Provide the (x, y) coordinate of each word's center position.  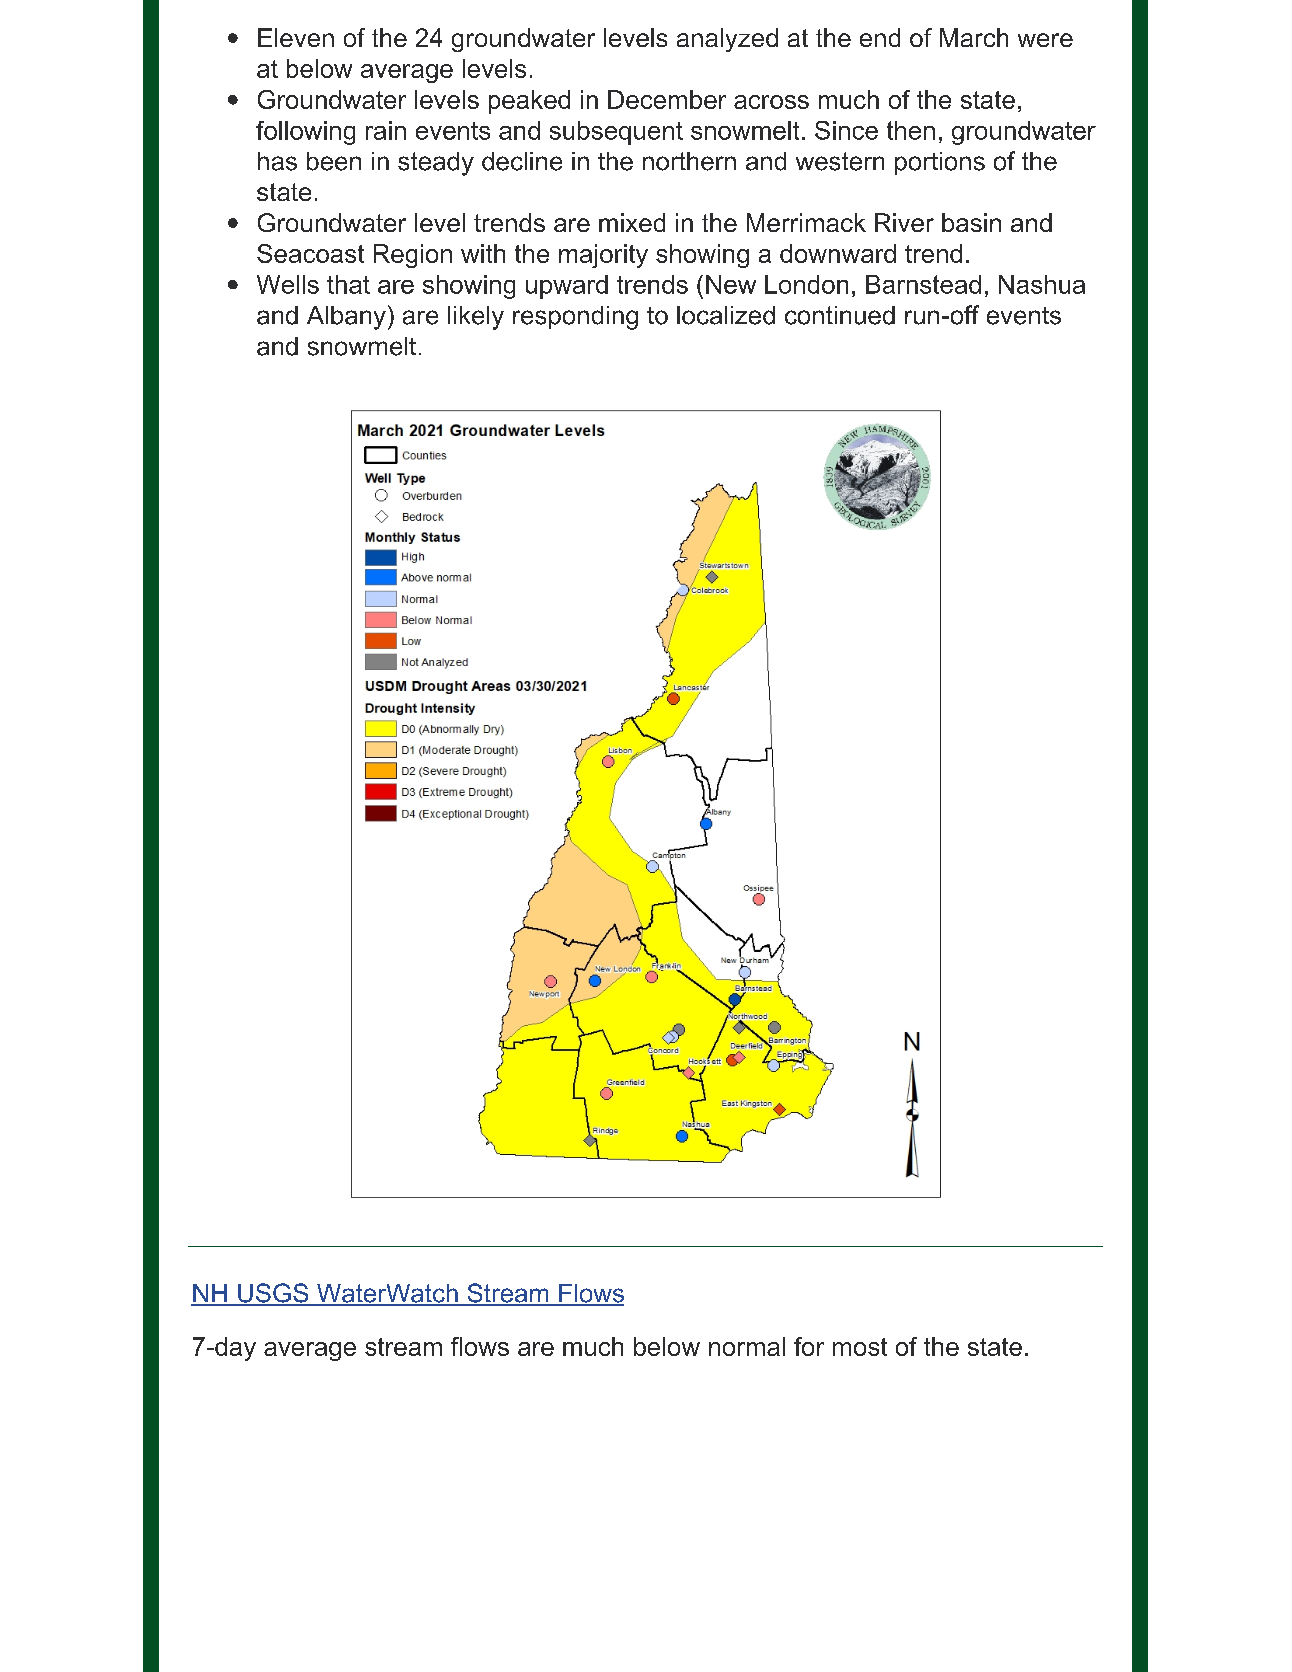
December (667, 99)
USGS (273, 1294)
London (806, 284)
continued (840, 315)
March (974, 37)
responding (575, 318)
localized (726, 315)
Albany (346, 318)
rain (386, 130)
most (860, 1347)
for (809, 1346)
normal (747, 1346)
